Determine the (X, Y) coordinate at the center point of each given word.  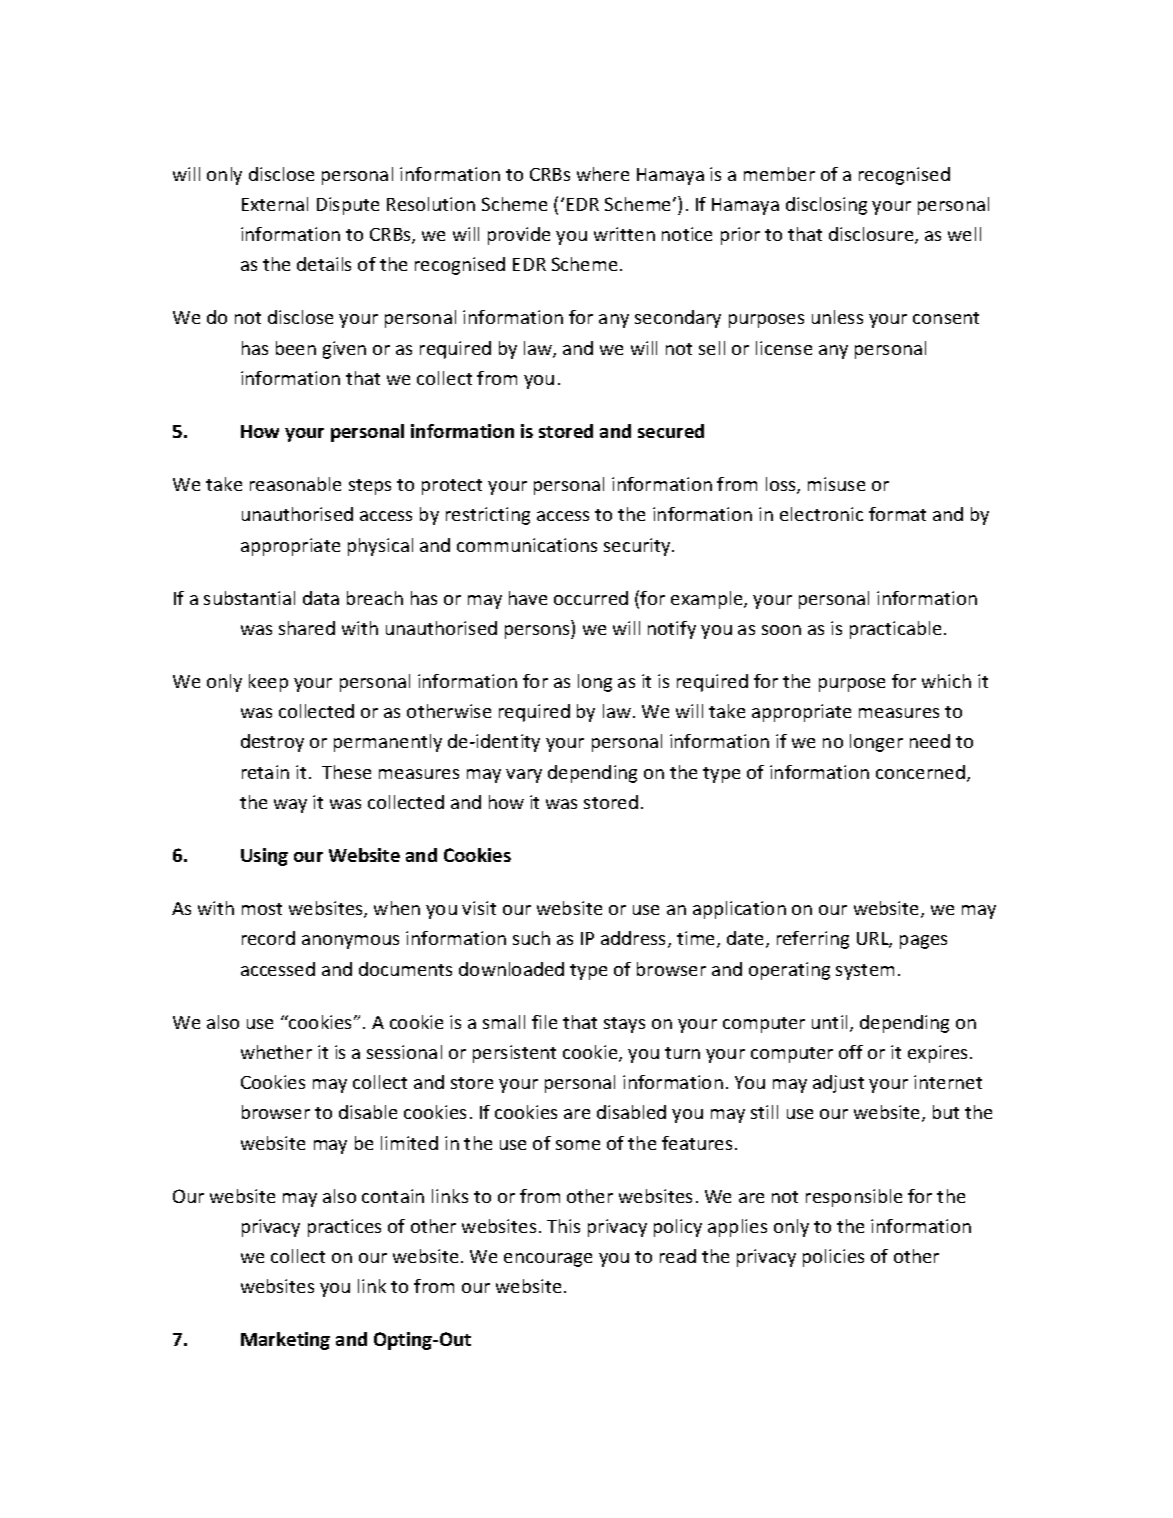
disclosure (872, 235)
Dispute (348, 206)
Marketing (285, 1341)
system (865, 972)
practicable (895, 630)
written (624, 234)
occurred (591, 598)
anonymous (350, 942)
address (635, 939)
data (321, 598)
